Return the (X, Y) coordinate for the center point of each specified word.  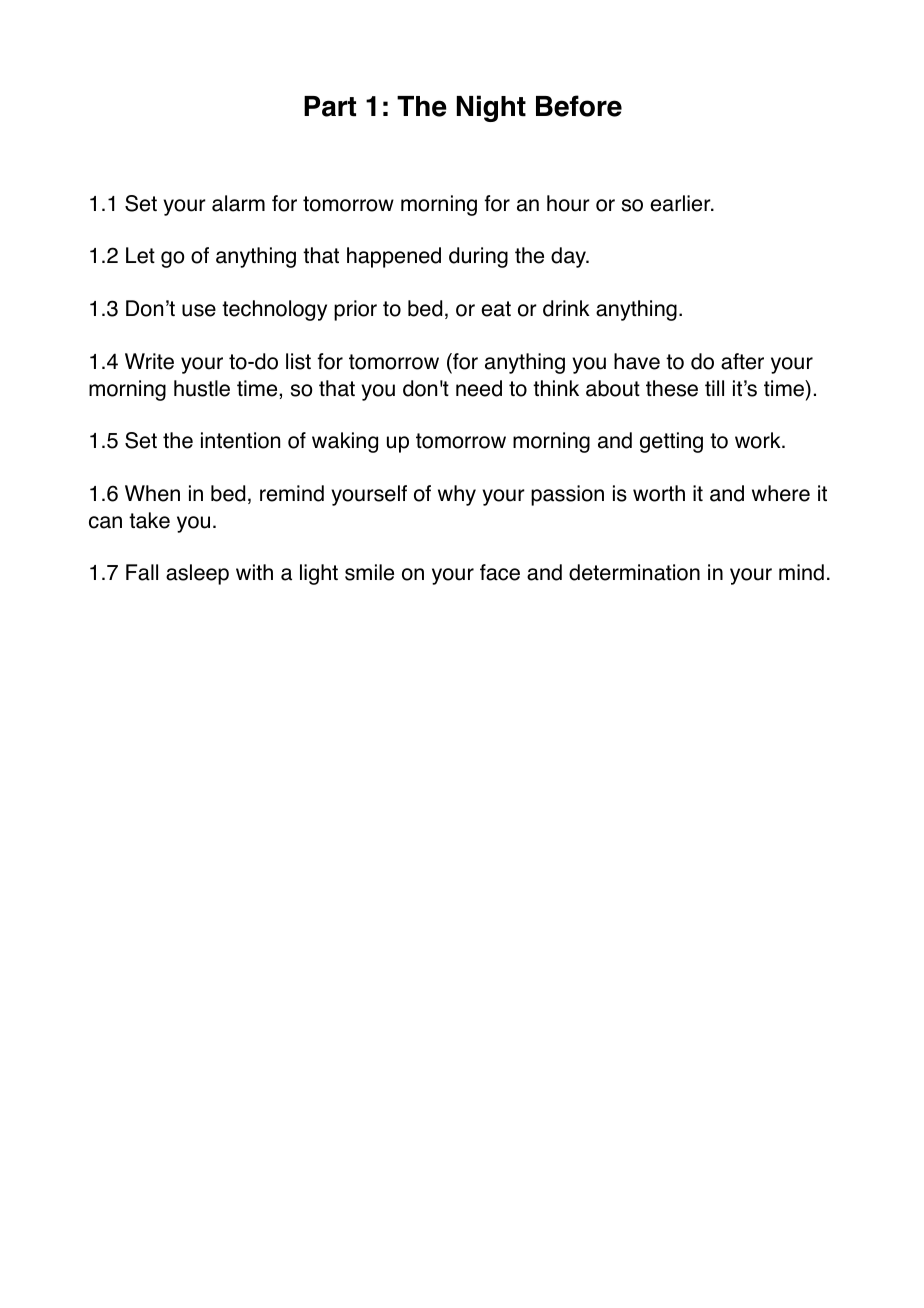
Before (579, 106)
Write (149, 361)
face (500, 572)
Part (330, 106)
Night (491, 108)
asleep (197, 574)
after (742, 361)
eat (496, 309)
